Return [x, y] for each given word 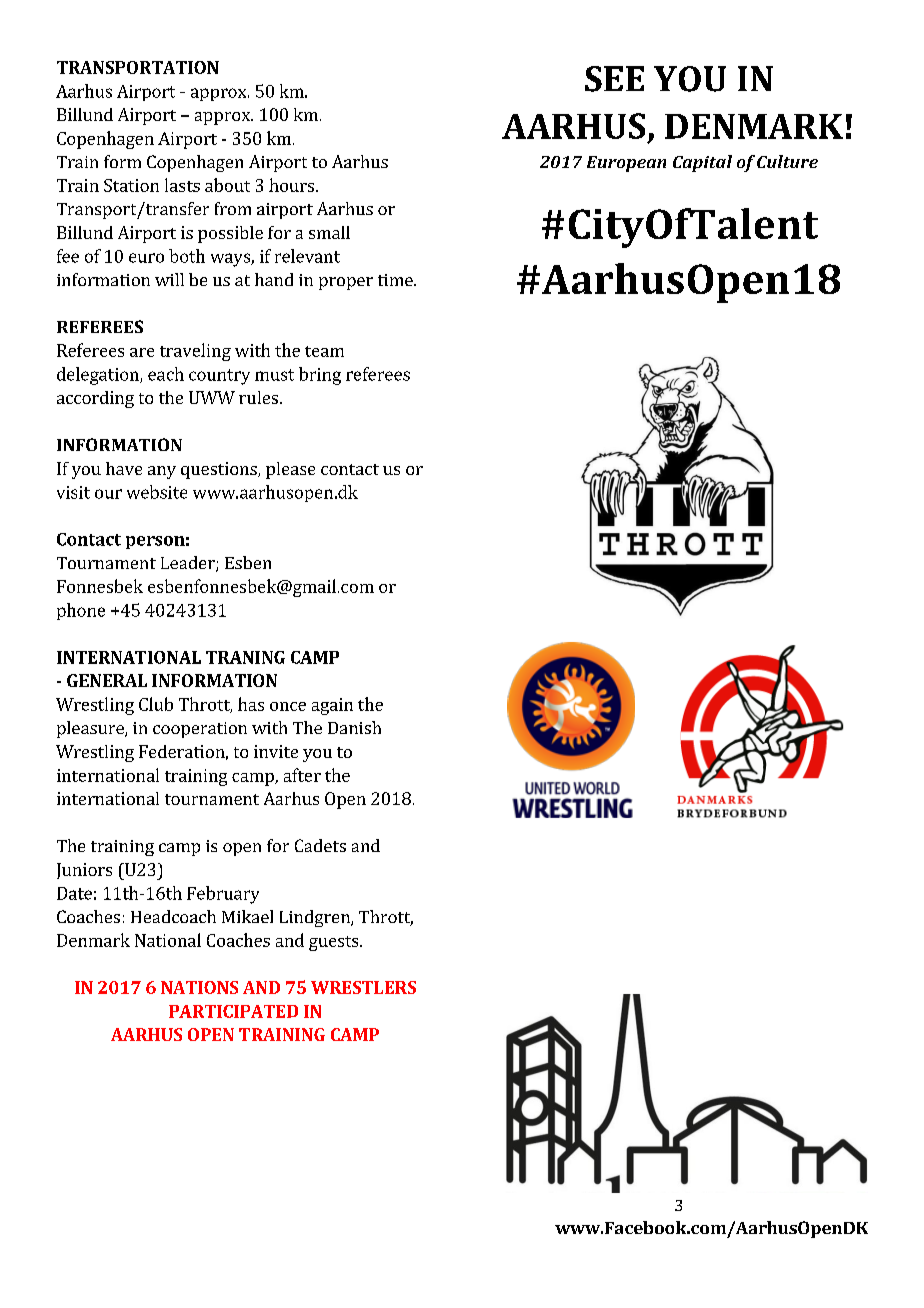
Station [131, 185]
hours [291, 185]
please [290, 470]
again [332, 706]
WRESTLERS [363, 987]
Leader [189, 564]
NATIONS [199, 987]
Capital [702, 163]
